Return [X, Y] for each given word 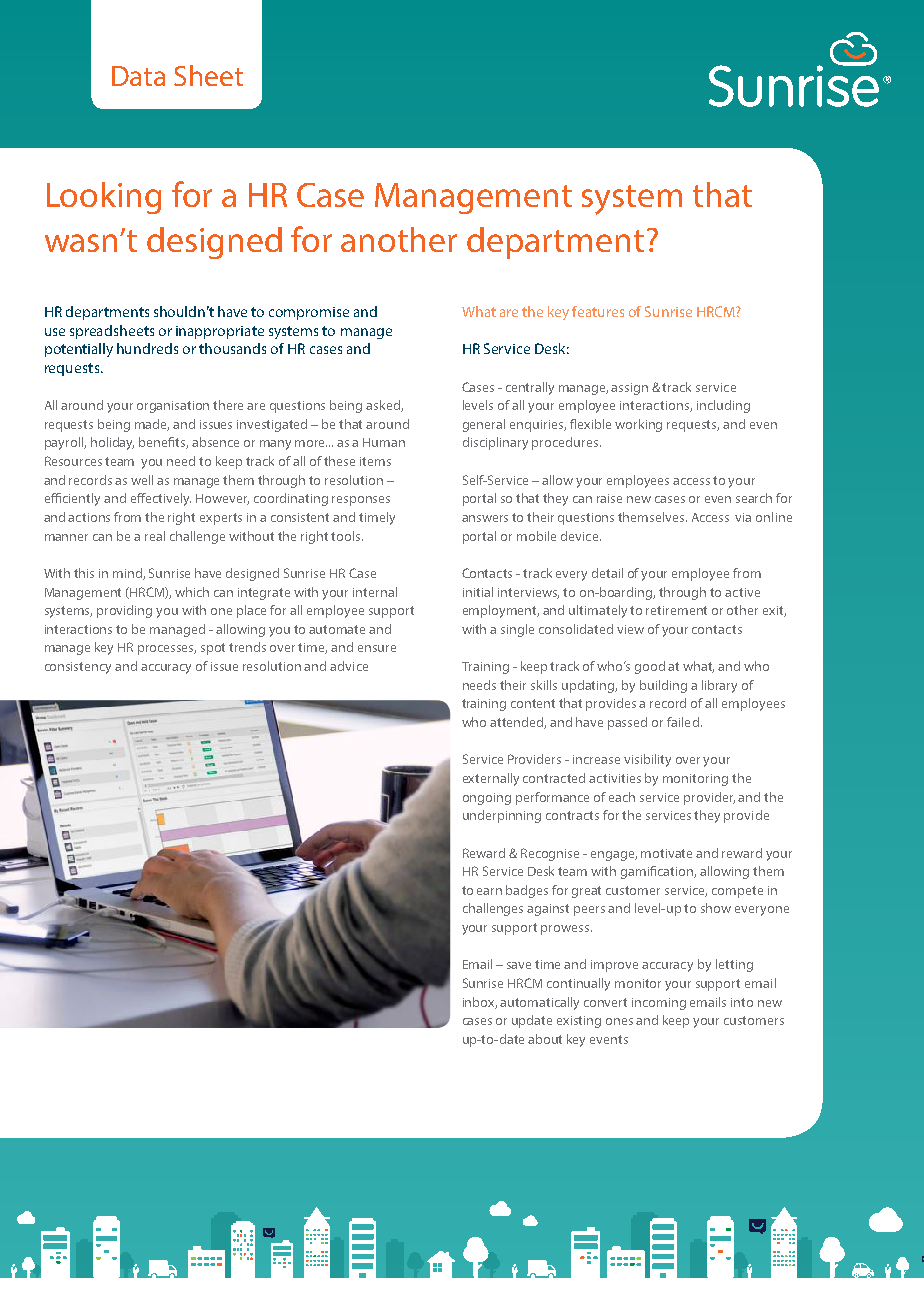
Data [138, 76]
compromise [309, 313]
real [155, 536]
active [742, 592]
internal [375, 592]
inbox [480, 1003]
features [598, 311]
